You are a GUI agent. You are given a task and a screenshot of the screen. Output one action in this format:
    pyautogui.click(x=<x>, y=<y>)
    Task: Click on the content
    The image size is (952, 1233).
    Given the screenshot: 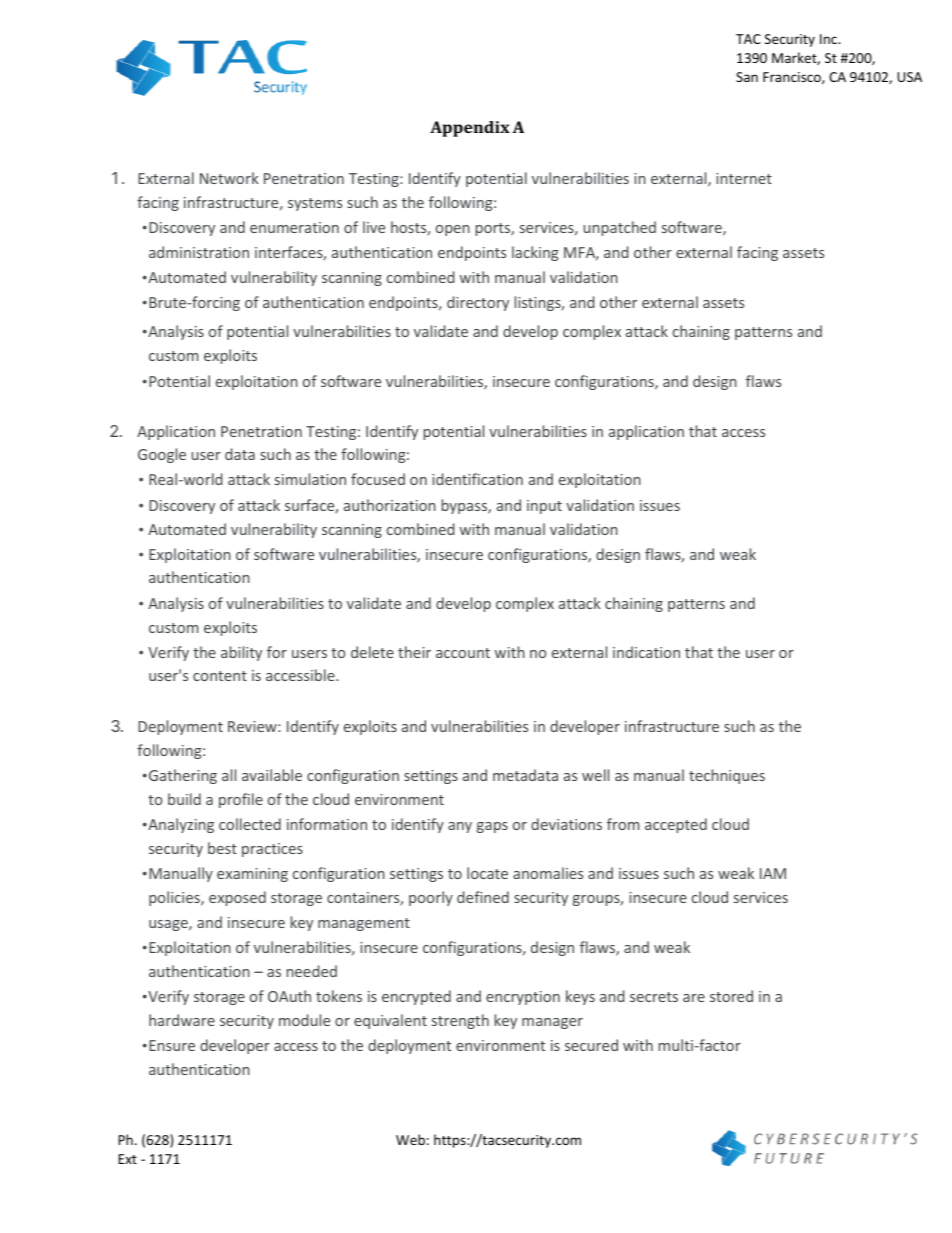 What is the action you would take?
    pyautogui.click(x=220, y=676)
